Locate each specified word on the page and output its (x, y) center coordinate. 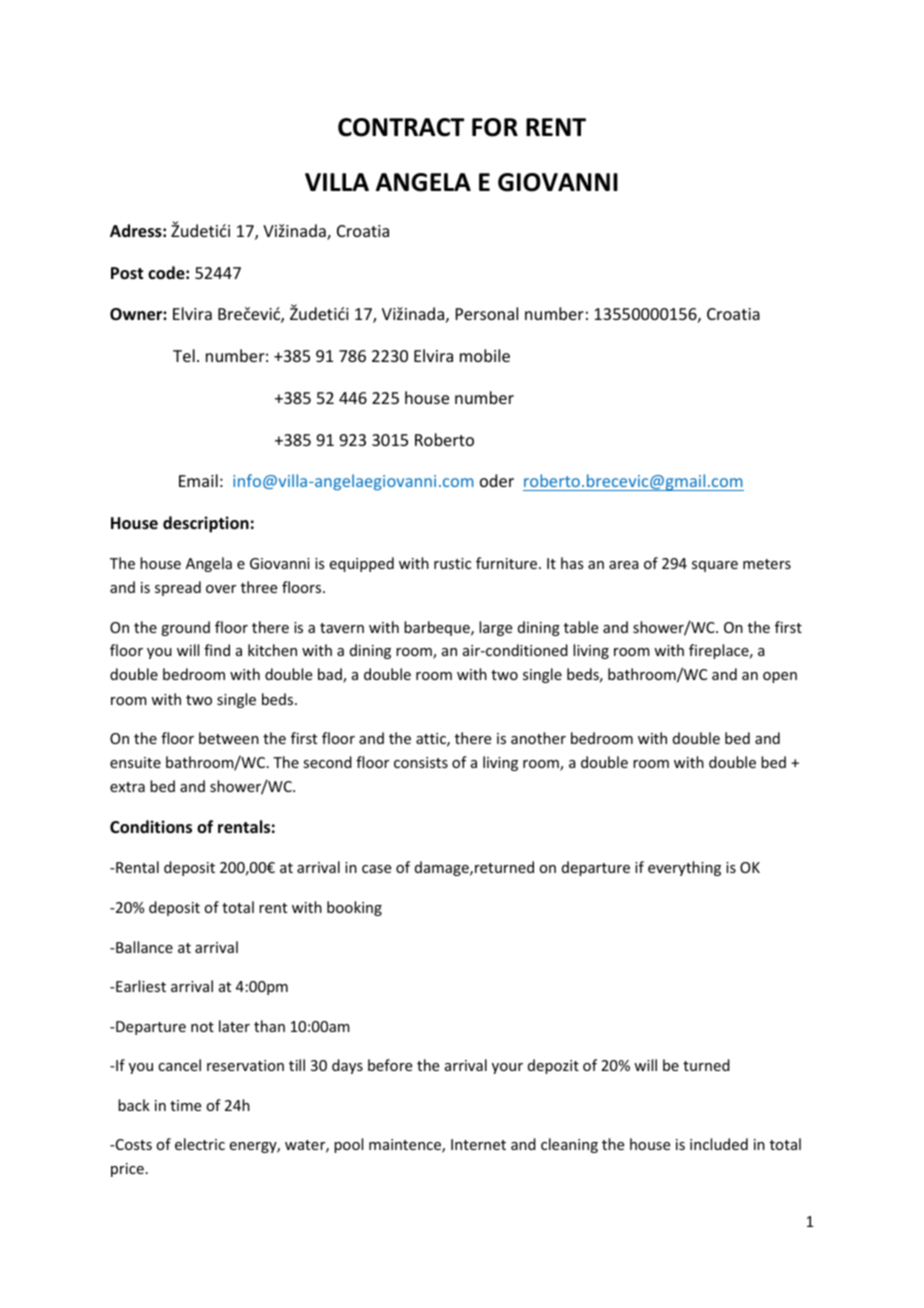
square (715, 566)
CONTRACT (401, 127)
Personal (487, 313)
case (376, 869)
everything (684, 868)
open (780, 677)
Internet (478, 1144)
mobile (485, 355)
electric (200, 1144)
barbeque (438, 628)
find (217, 650)
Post (127, 273)
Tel (184, 355)
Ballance (143, 947)
